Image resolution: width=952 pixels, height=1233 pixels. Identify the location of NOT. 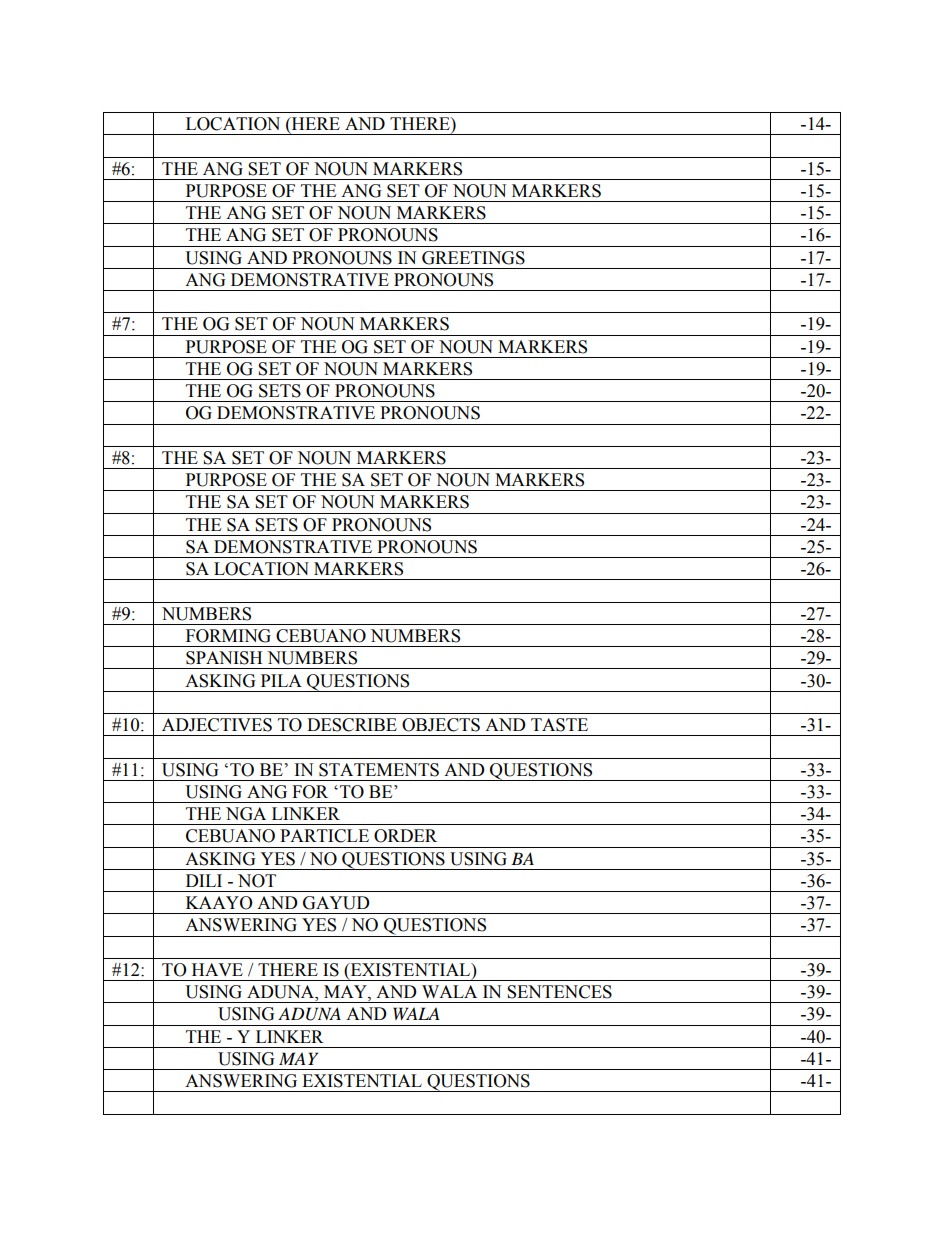
(257, 881).
